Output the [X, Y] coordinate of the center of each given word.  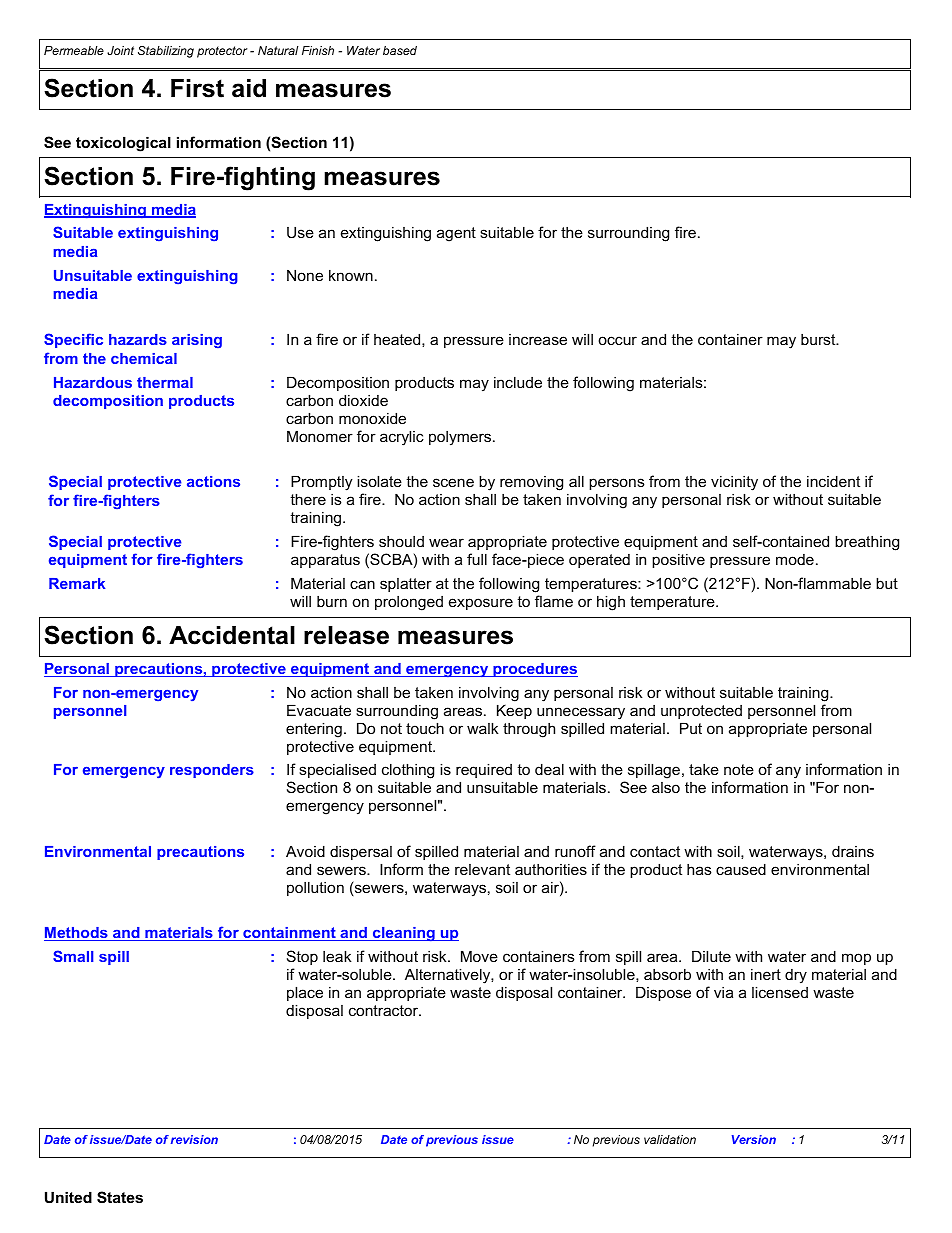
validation [670, 1139]
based [400, 50]
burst [819, 339]
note [739, 769]
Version [754, 1139]
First [197, 88]
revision [194, 1139]
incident [833, 481]
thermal [165, 382]
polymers [461, 438]
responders [212, 771]
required [484, 770]
